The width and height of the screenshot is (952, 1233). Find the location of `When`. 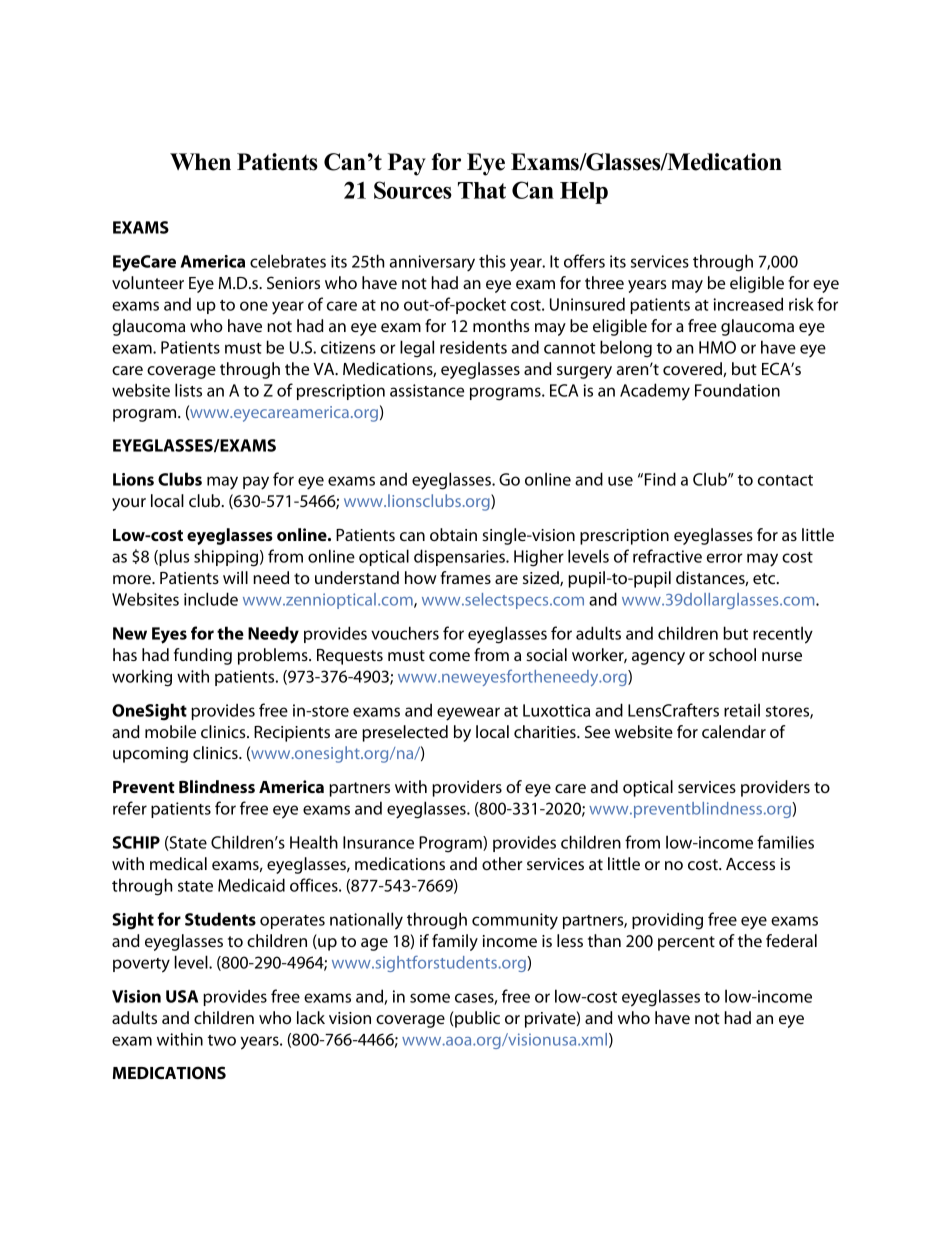

When is located at coordinates (200, 162).
